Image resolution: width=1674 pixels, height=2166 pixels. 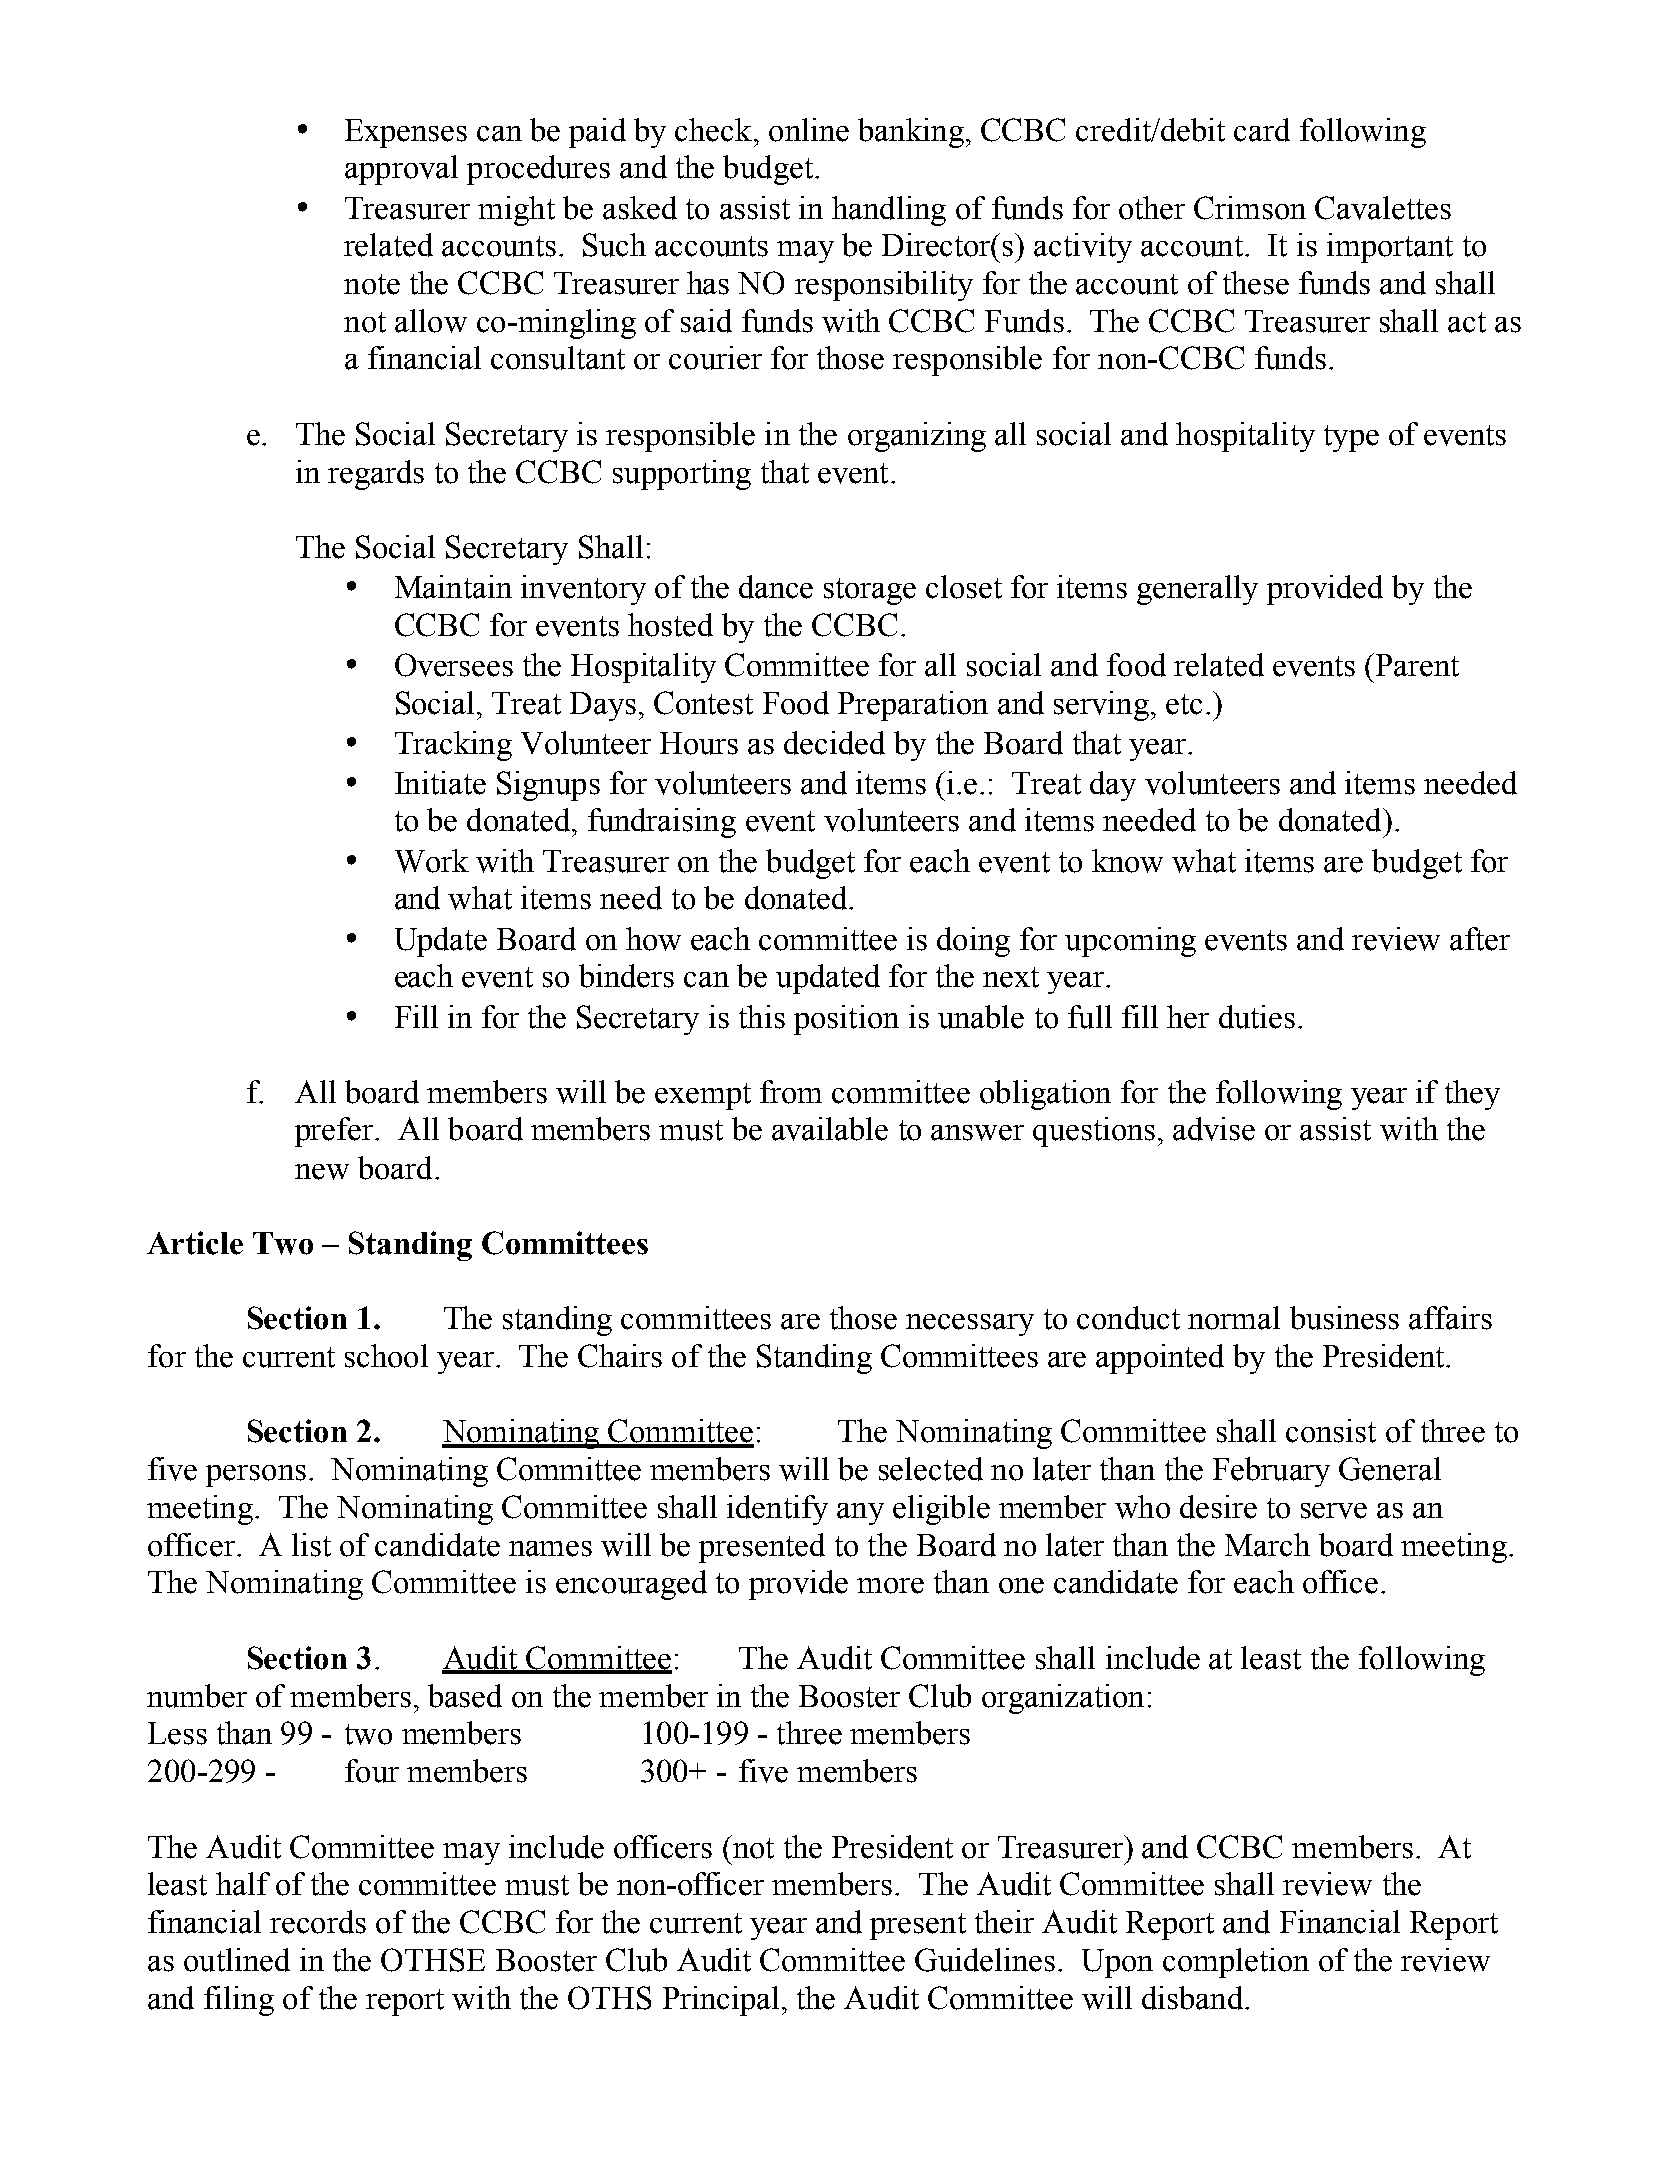 I want to click on duties, so click(x=1257, y=1017).
